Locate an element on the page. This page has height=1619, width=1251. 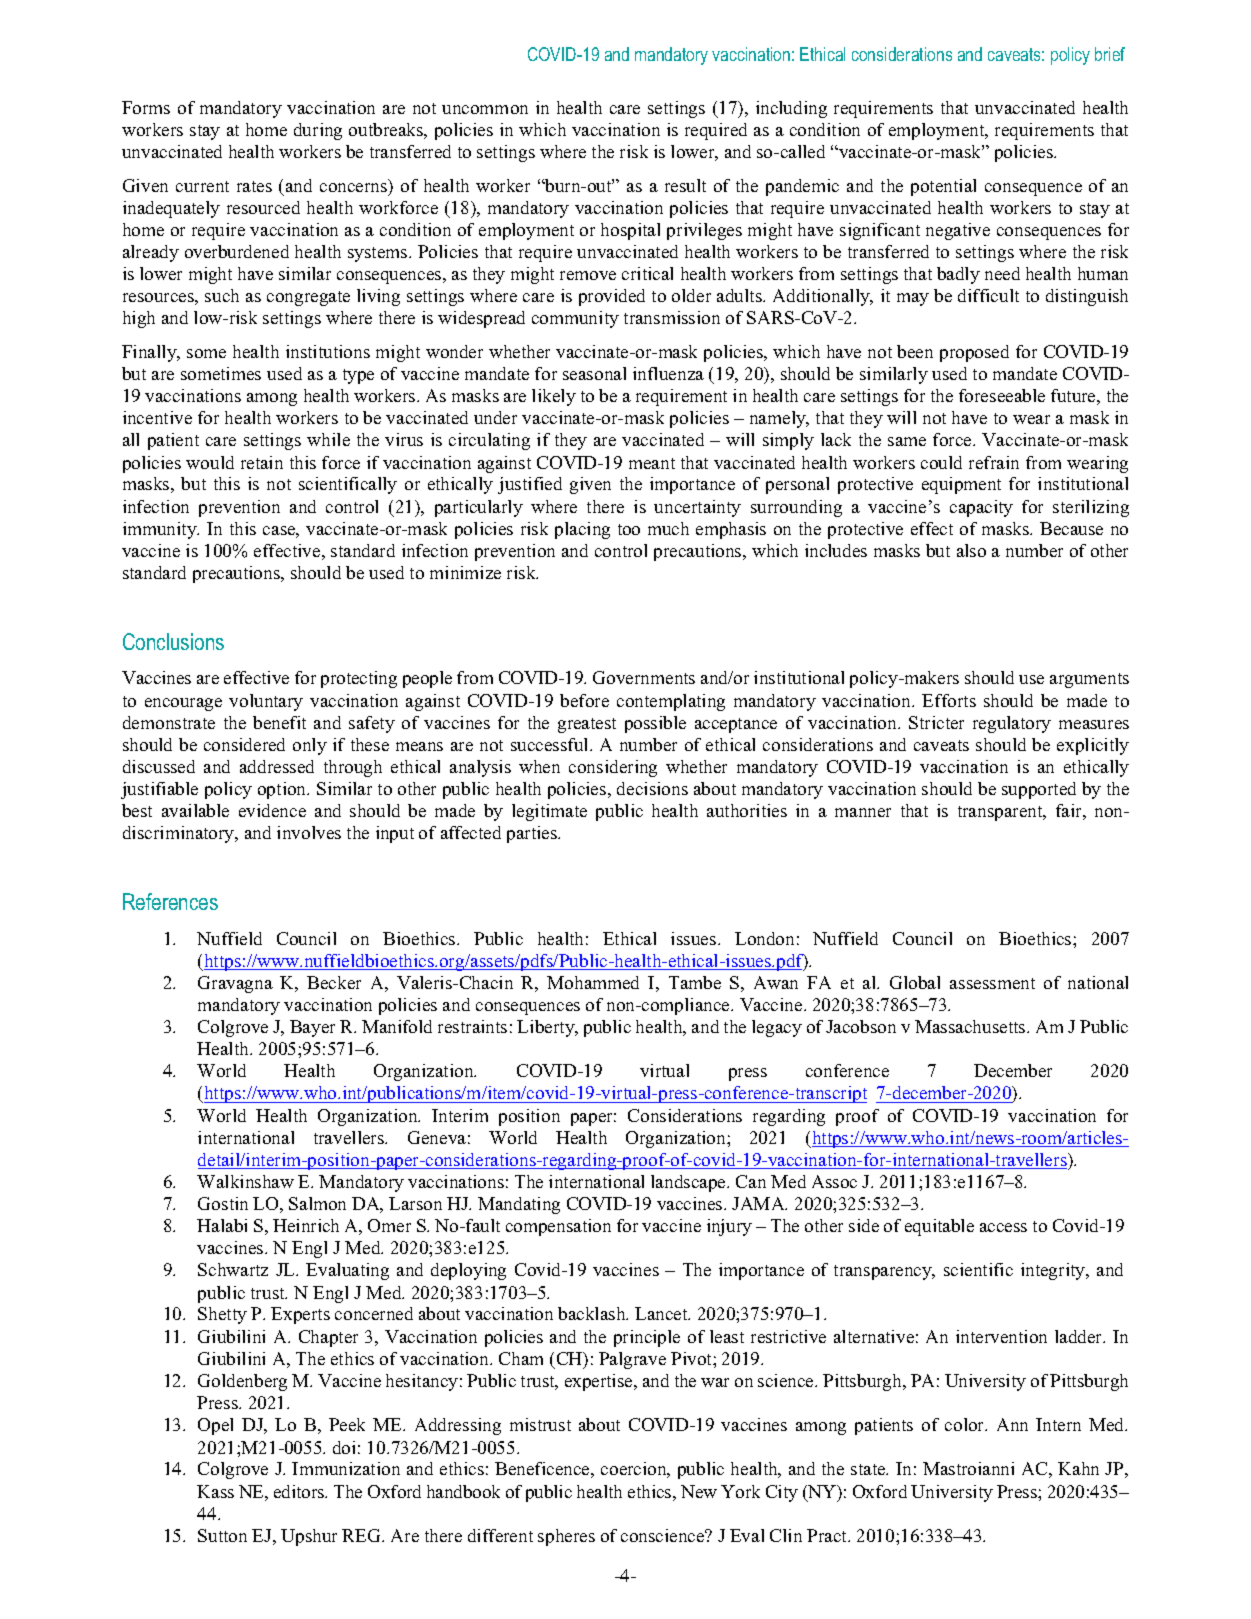
decisions is located at coordinates (652, 788).
